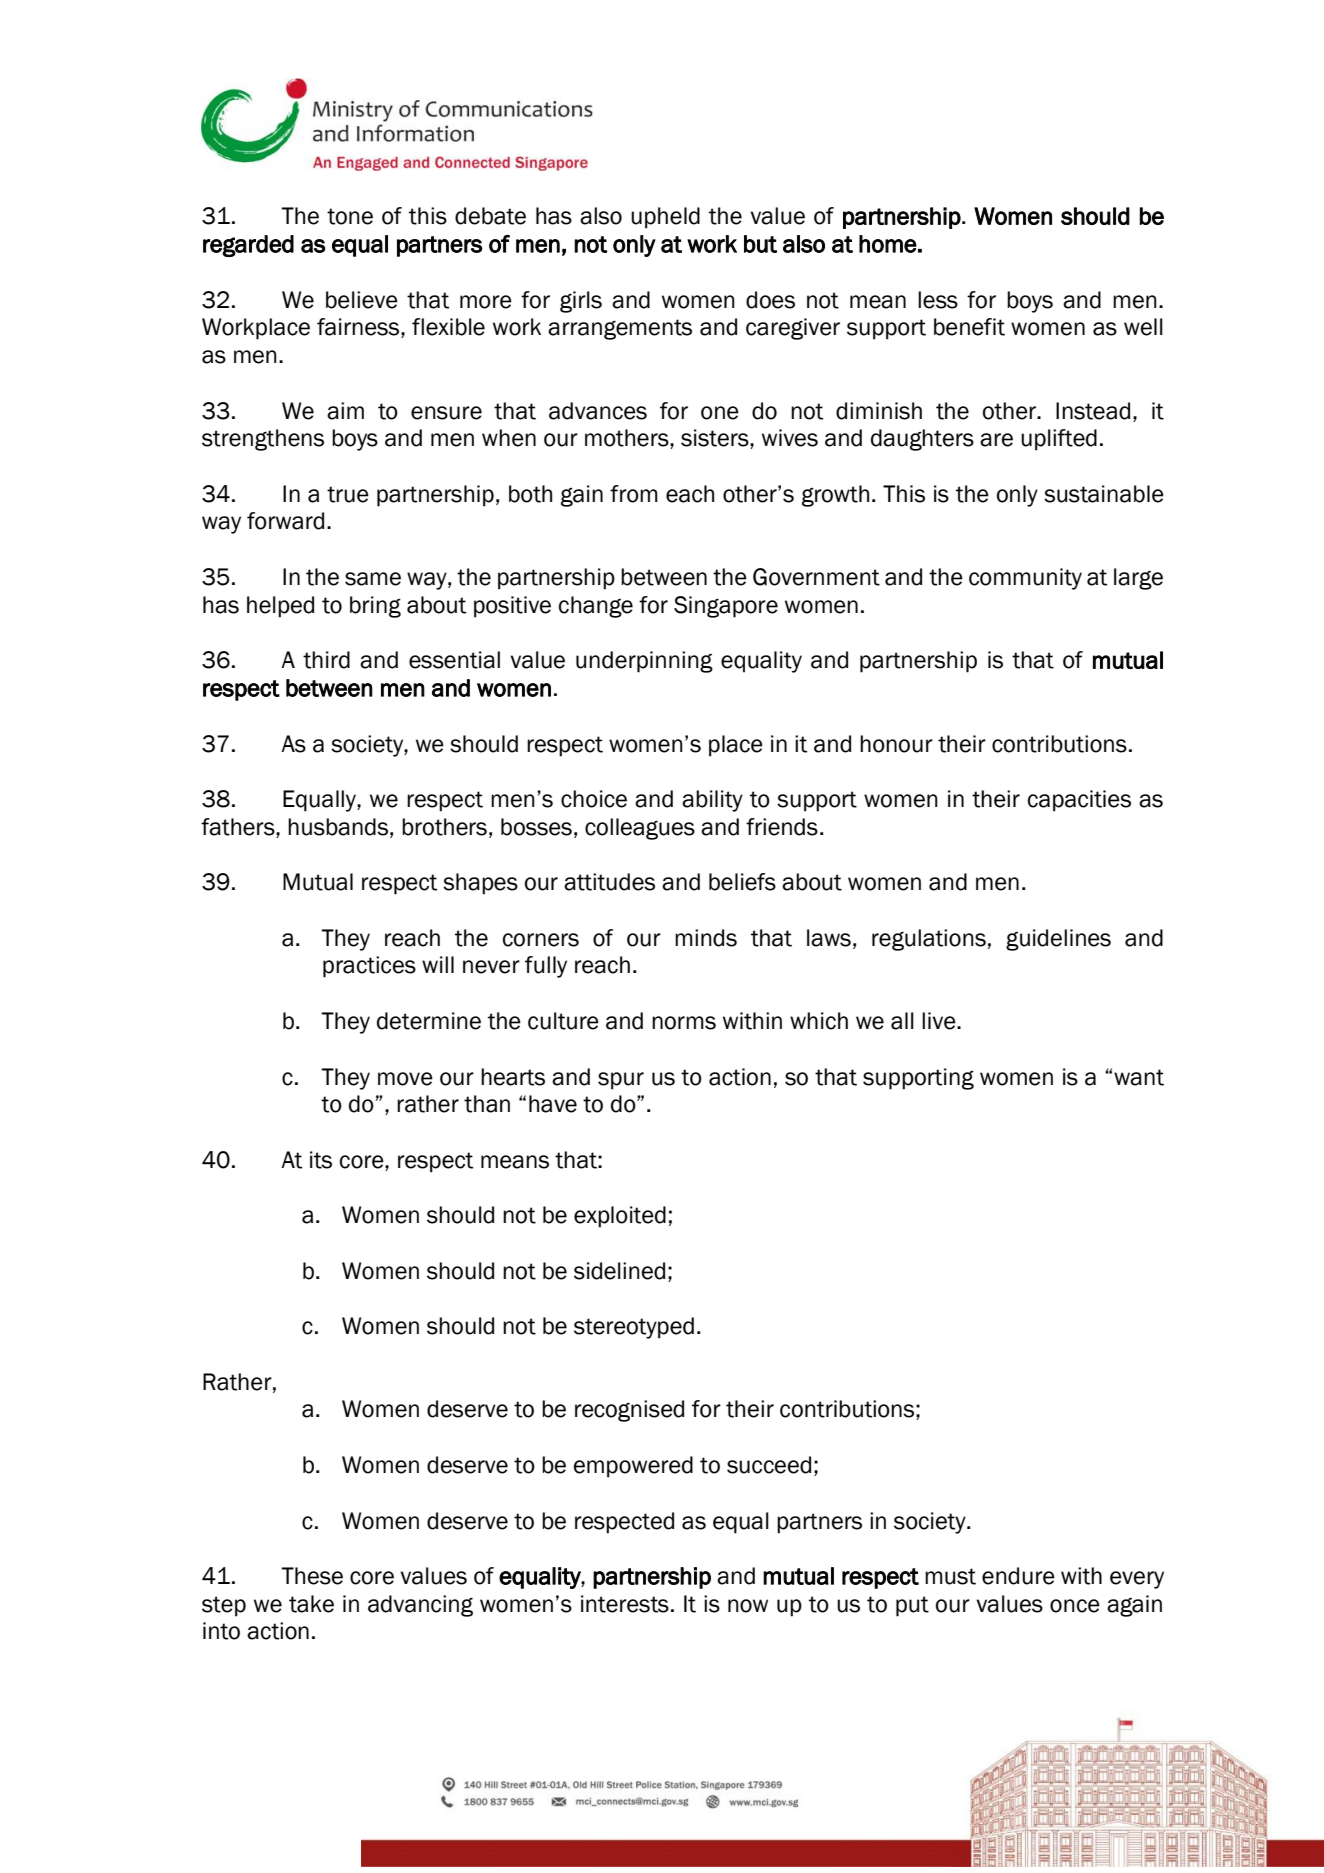 The image size is (1324, 1873). I want to click on interests, so click(625, 1604).
